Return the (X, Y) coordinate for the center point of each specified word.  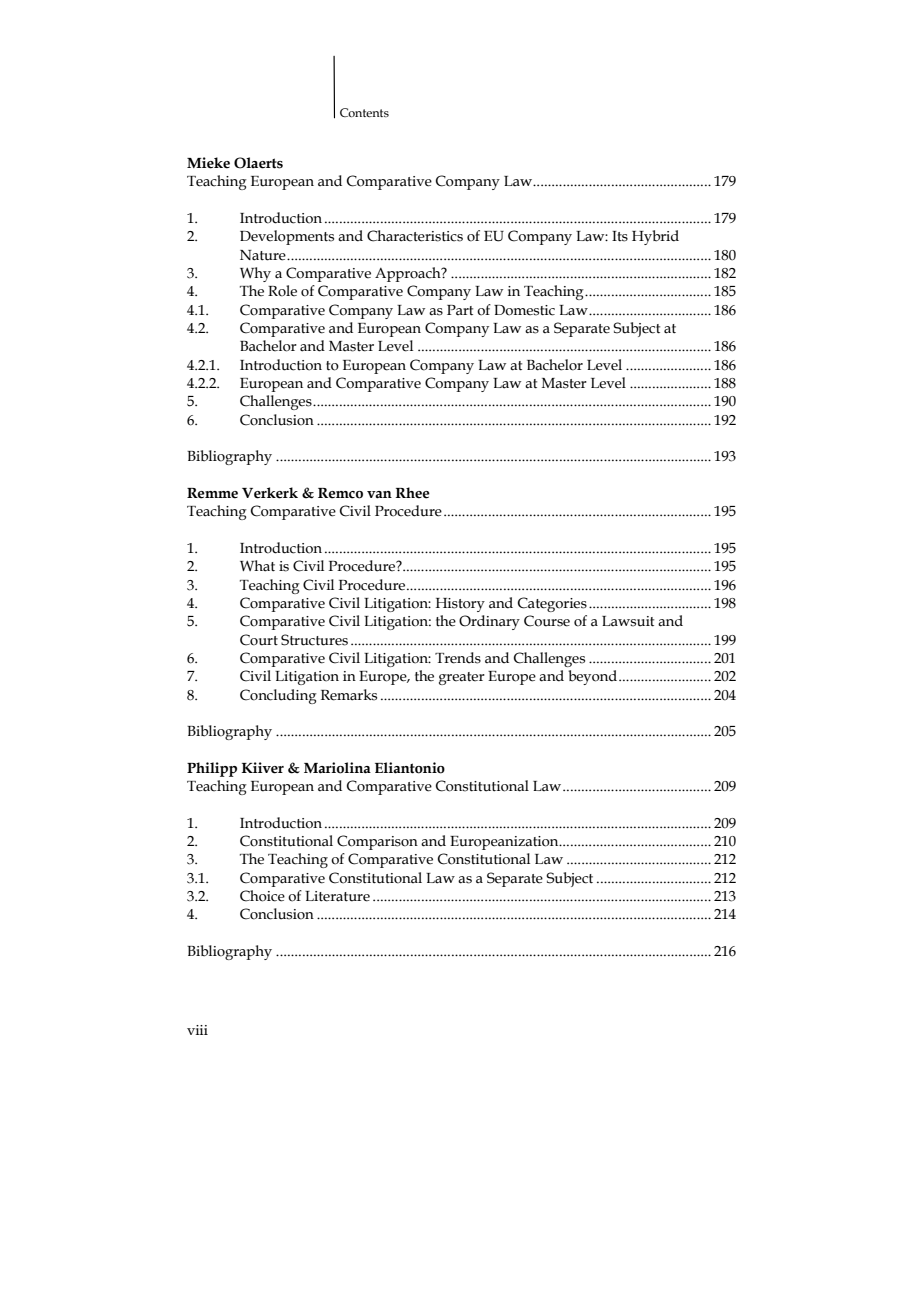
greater (462, 678)
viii (197, 1030)
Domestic (524, 310)
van (379, 495)
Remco (340, 493)
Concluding (278, 696)
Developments (287, 237)
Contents (364, 112)
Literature (337, 896)
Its (620, 236)
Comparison (377, 842)
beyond (592, 677)
